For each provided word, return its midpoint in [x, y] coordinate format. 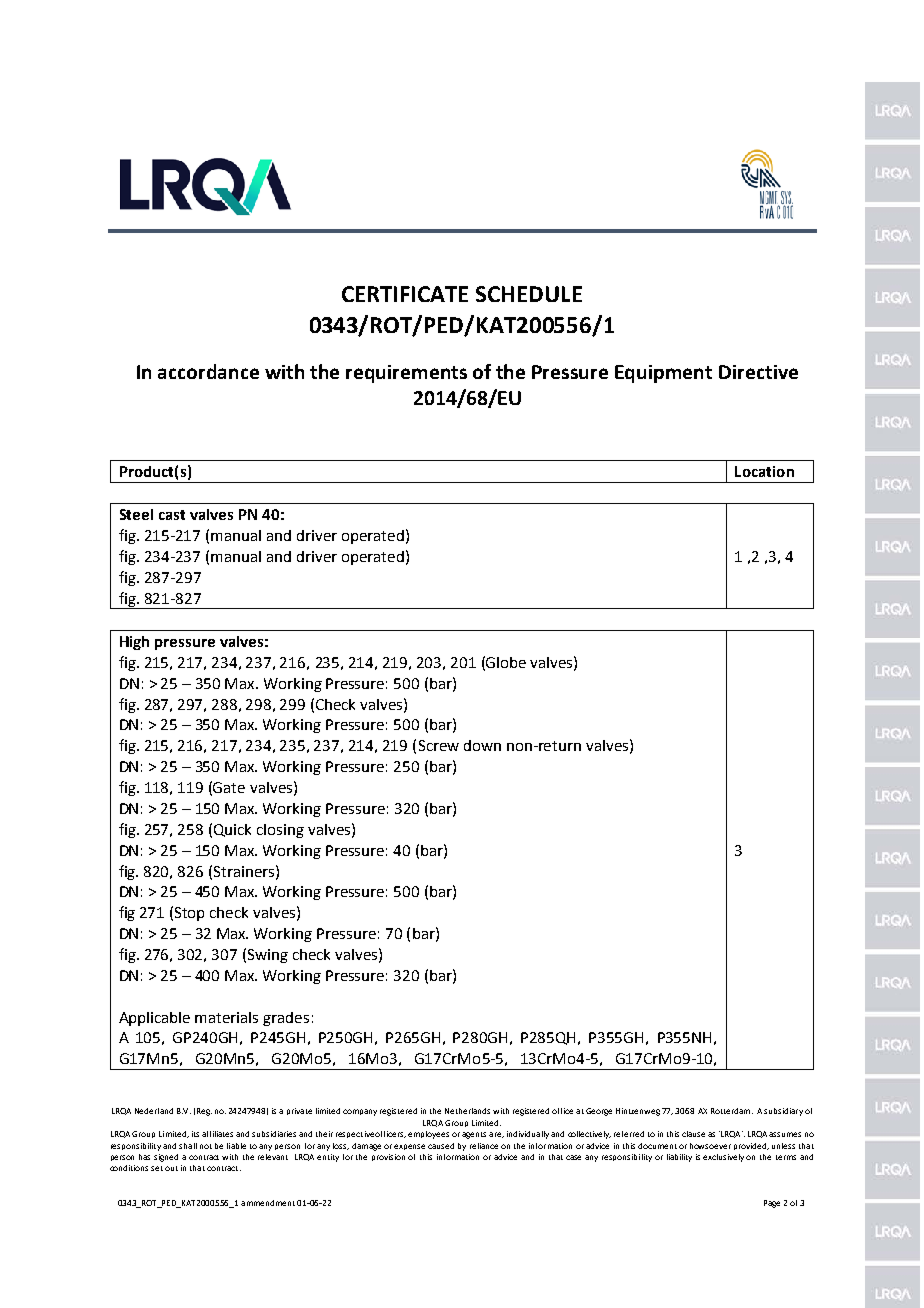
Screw [439, 745]
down [482, 745]
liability [679, 1158]
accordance [208, 371]
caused [441, 1146]
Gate [229, 787]
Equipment [663, 374]
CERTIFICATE [405, 294]
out [171, 1168]
